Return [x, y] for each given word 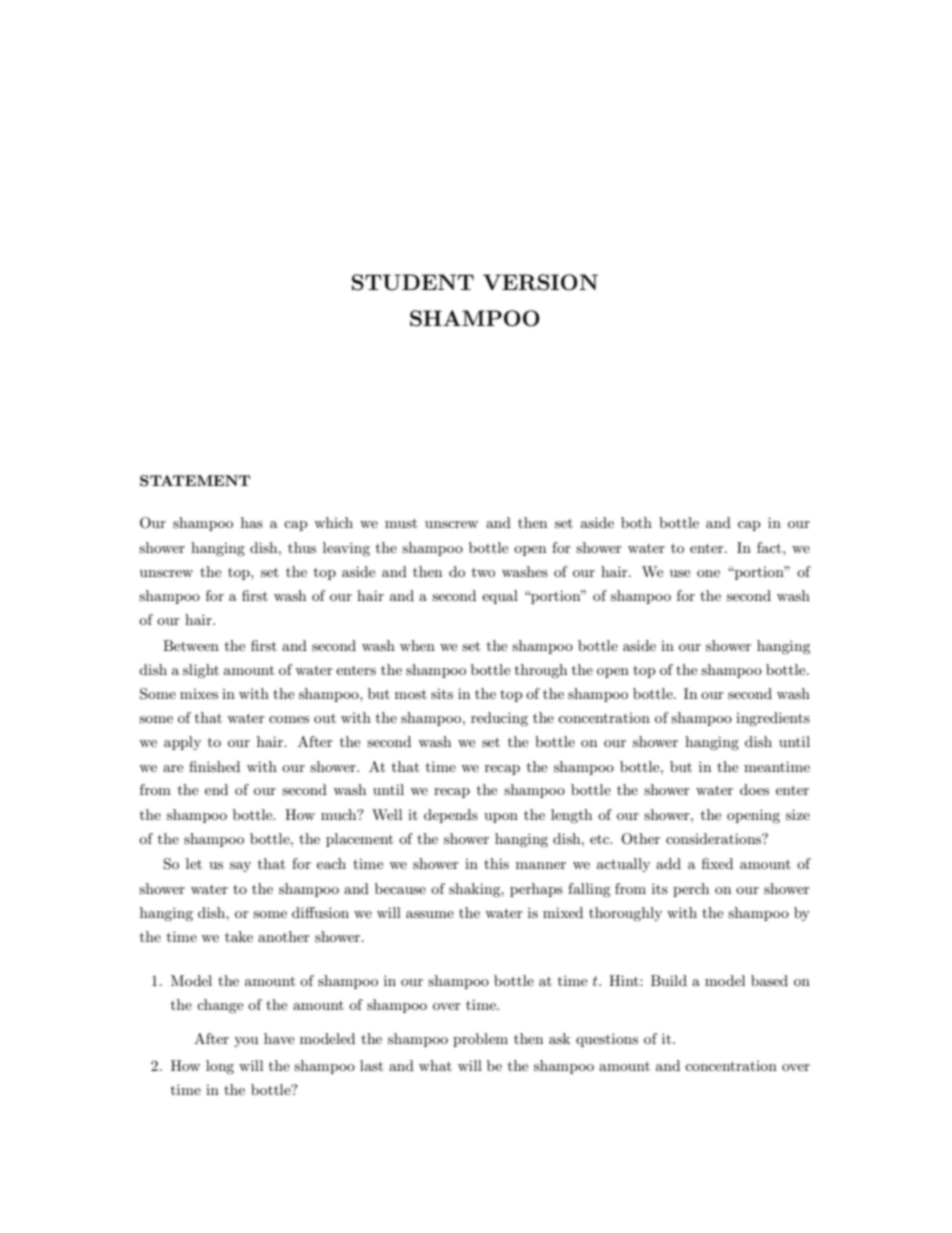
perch [691, 890]
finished [214, 766]
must [401, 523]
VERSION [540, 282]
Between [191, 645]
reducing [499, 719]
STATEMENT [195, 480]
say [240, 867]
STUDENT [413, 282]
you [246, 1042]
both [636, 522]
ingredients [773, 719]
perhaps [536, 890]
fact [770, 547]
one [708, 573]
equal [500, 597]
